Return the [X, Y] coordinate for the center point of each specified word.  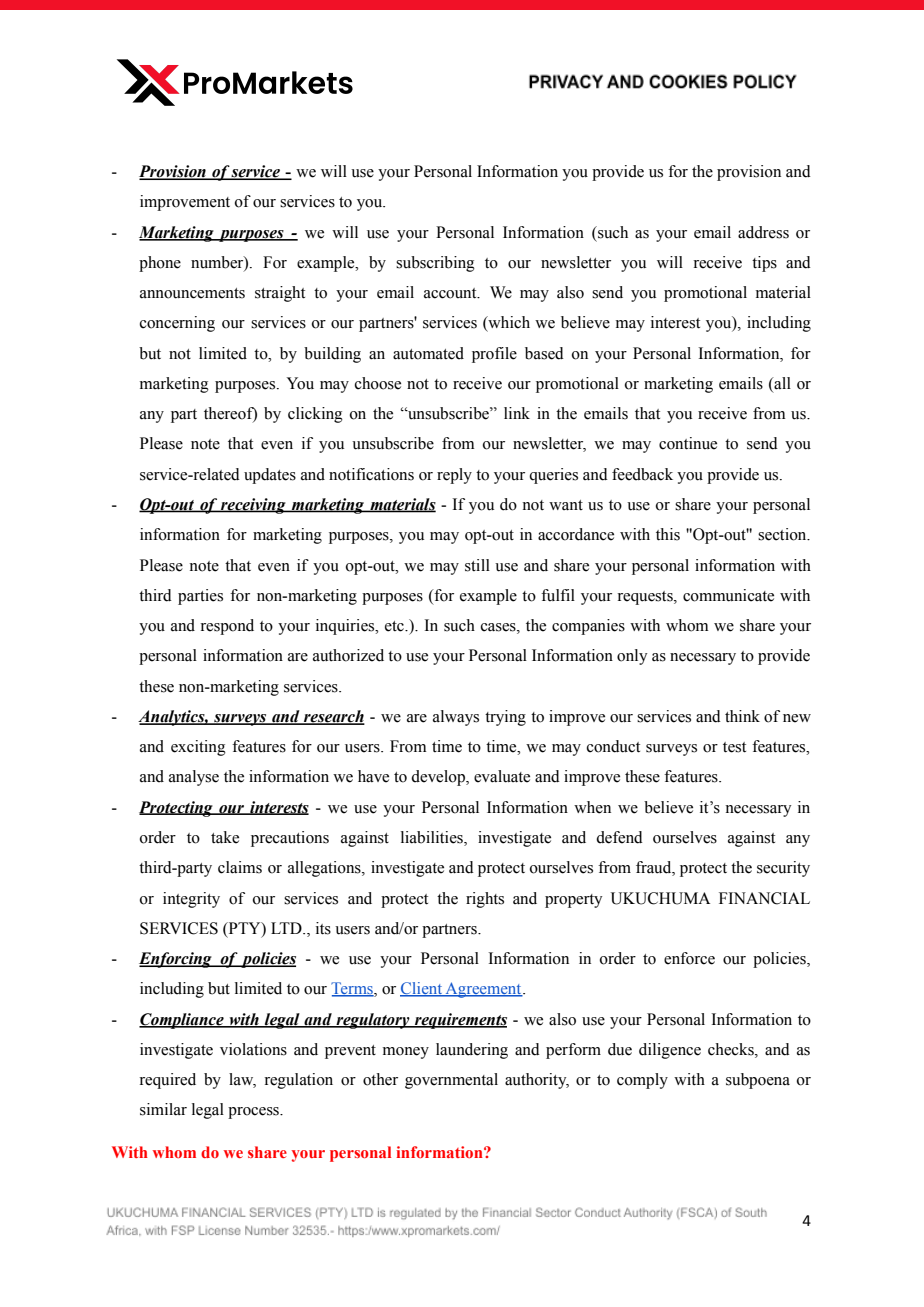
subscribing [435, 264]
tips [764, 264]
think [742, 716]
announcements [192, 293]
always [456, 718]
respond [227, 627]
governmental [451, 1081]
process [254, 1113]
